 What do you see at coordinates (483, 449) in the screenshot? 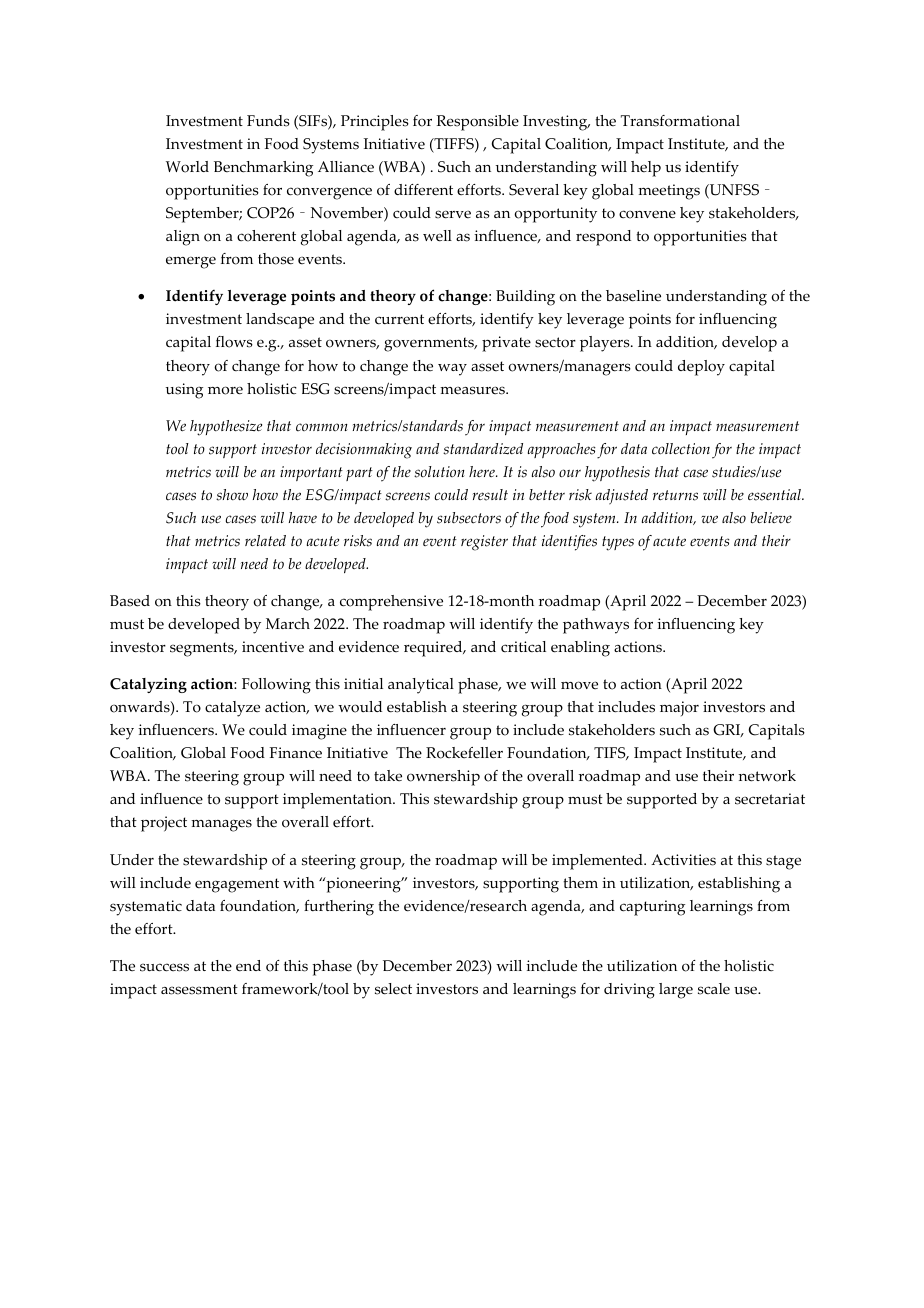
I see `standardized` at bounding box center [483, 449].
